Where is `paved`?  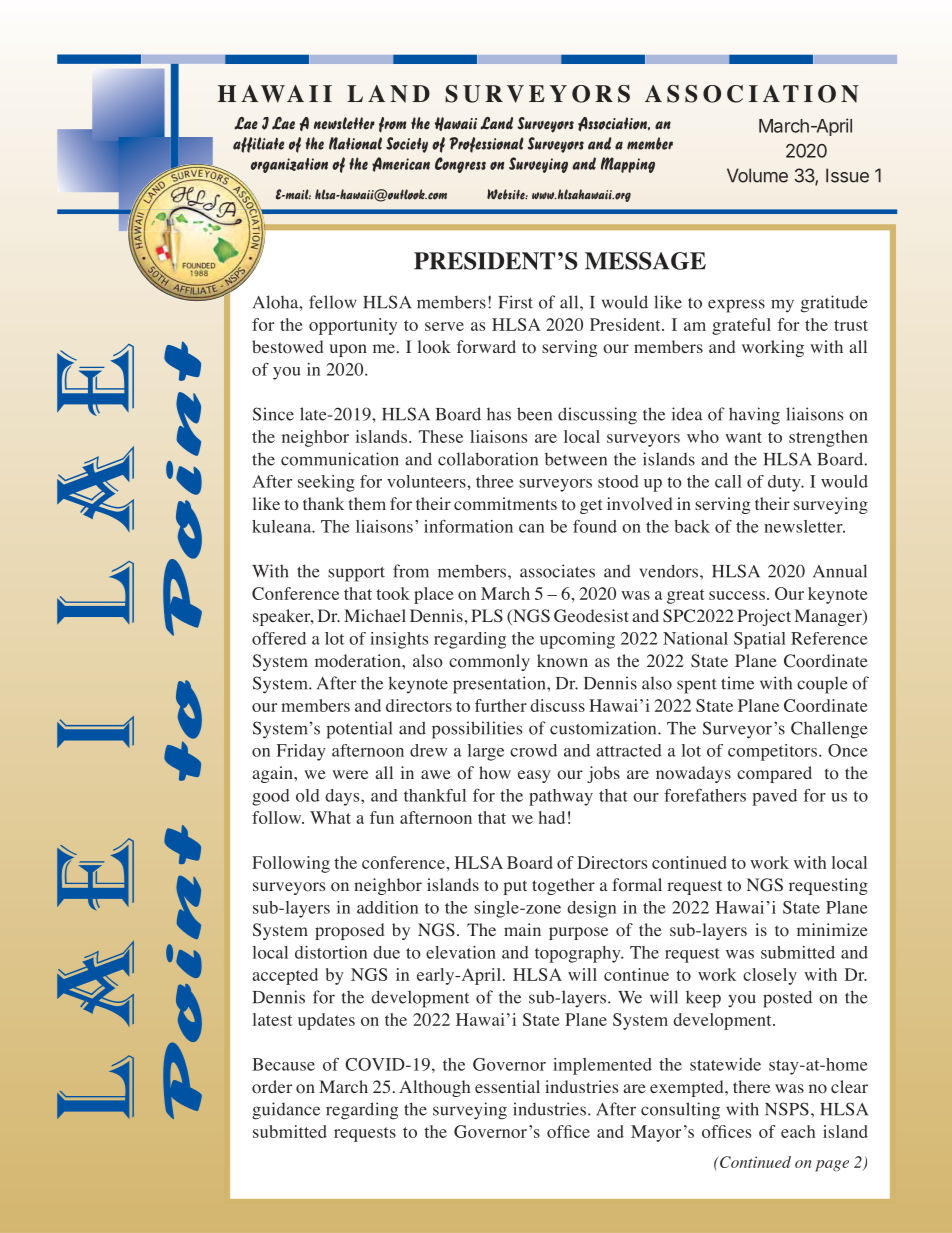 paved is located at coordinates (774, 797).
